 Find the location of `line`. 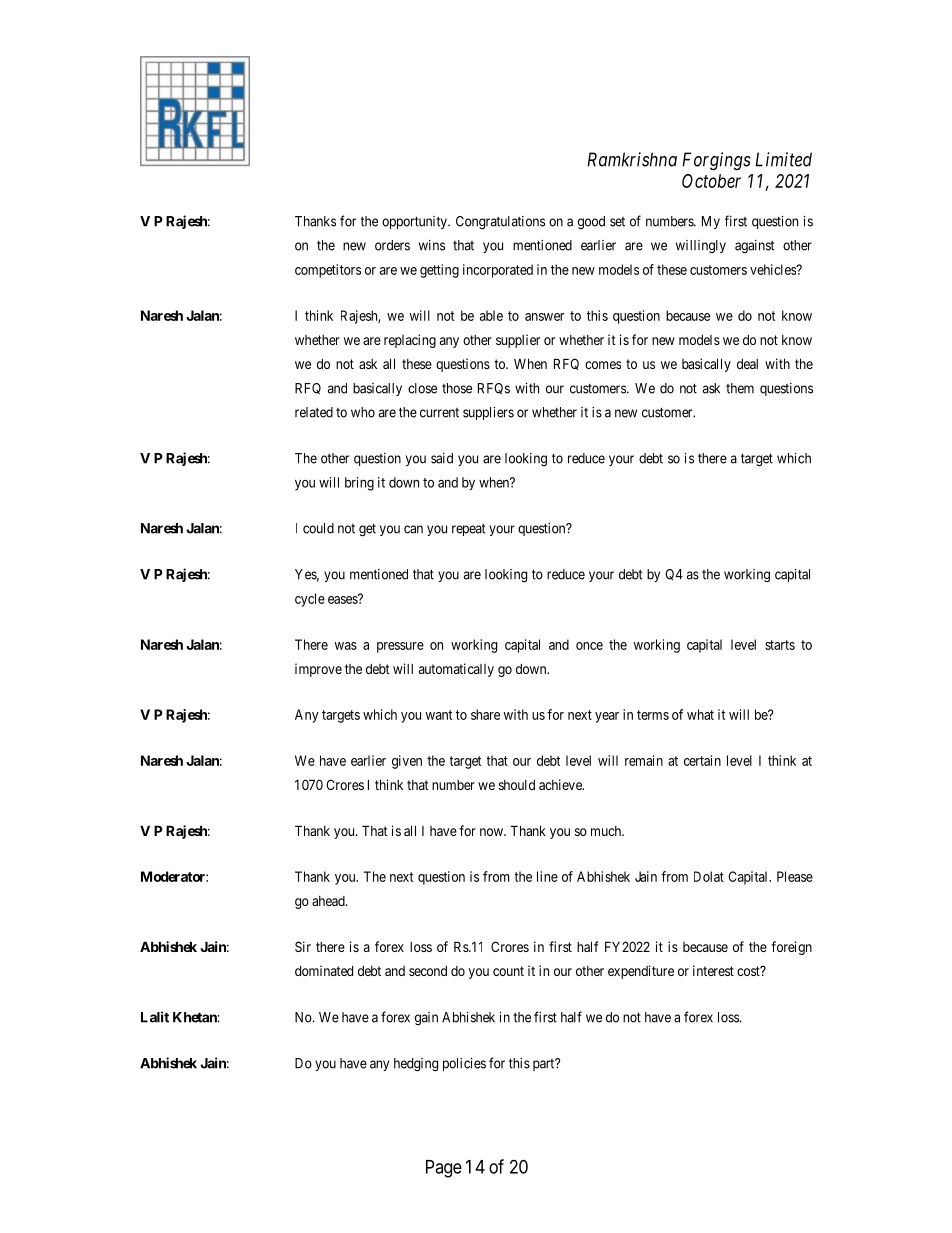

line is located at coordinates (547, 876).
